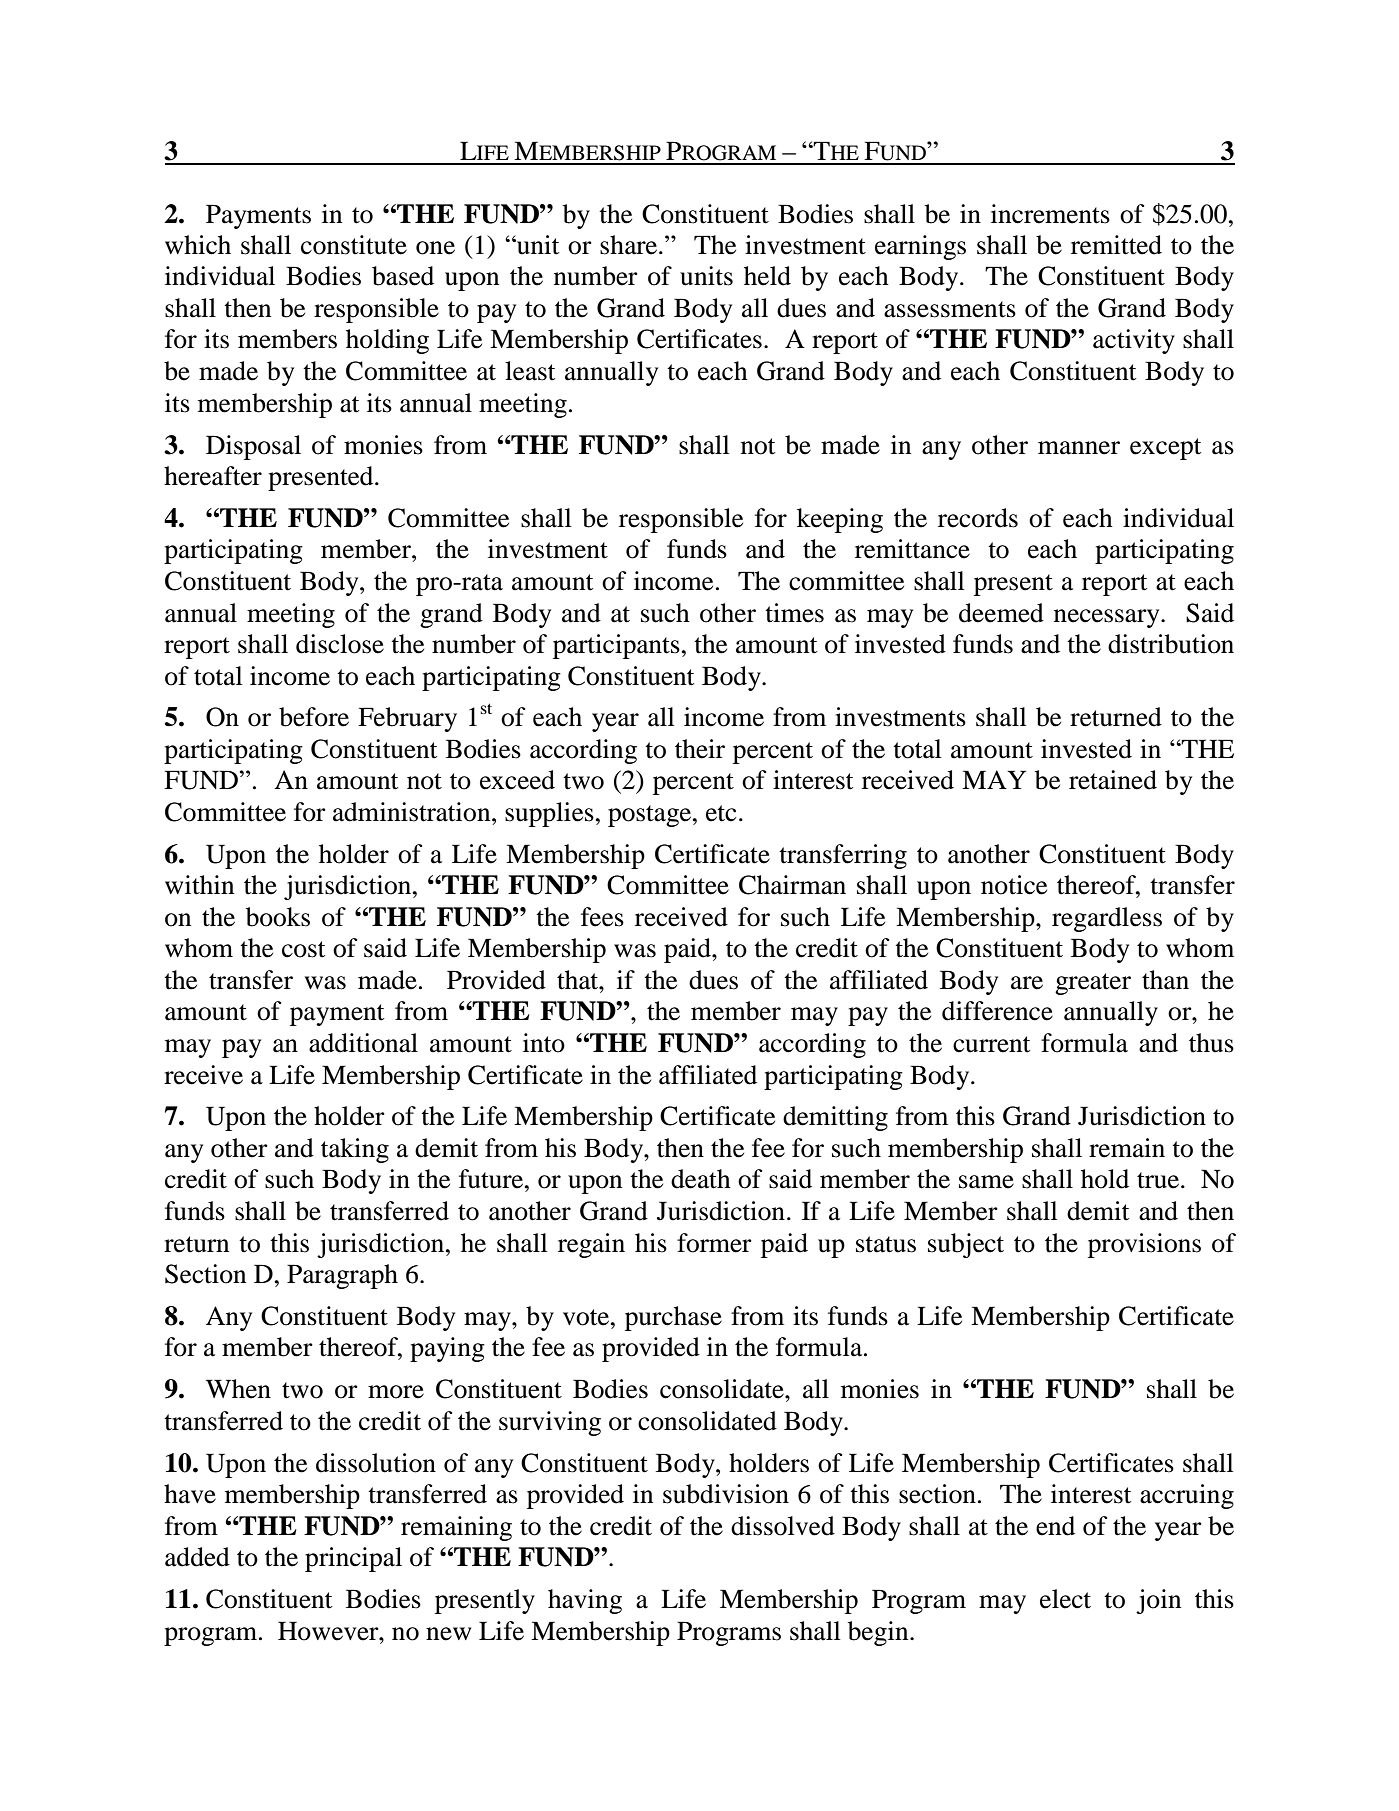 The width and height of the screenshot is (1399, 1811). What do you see at coordinates (1107, 919) in the screenshot?
I see `regardless` at bounding box center [1107, 919].
